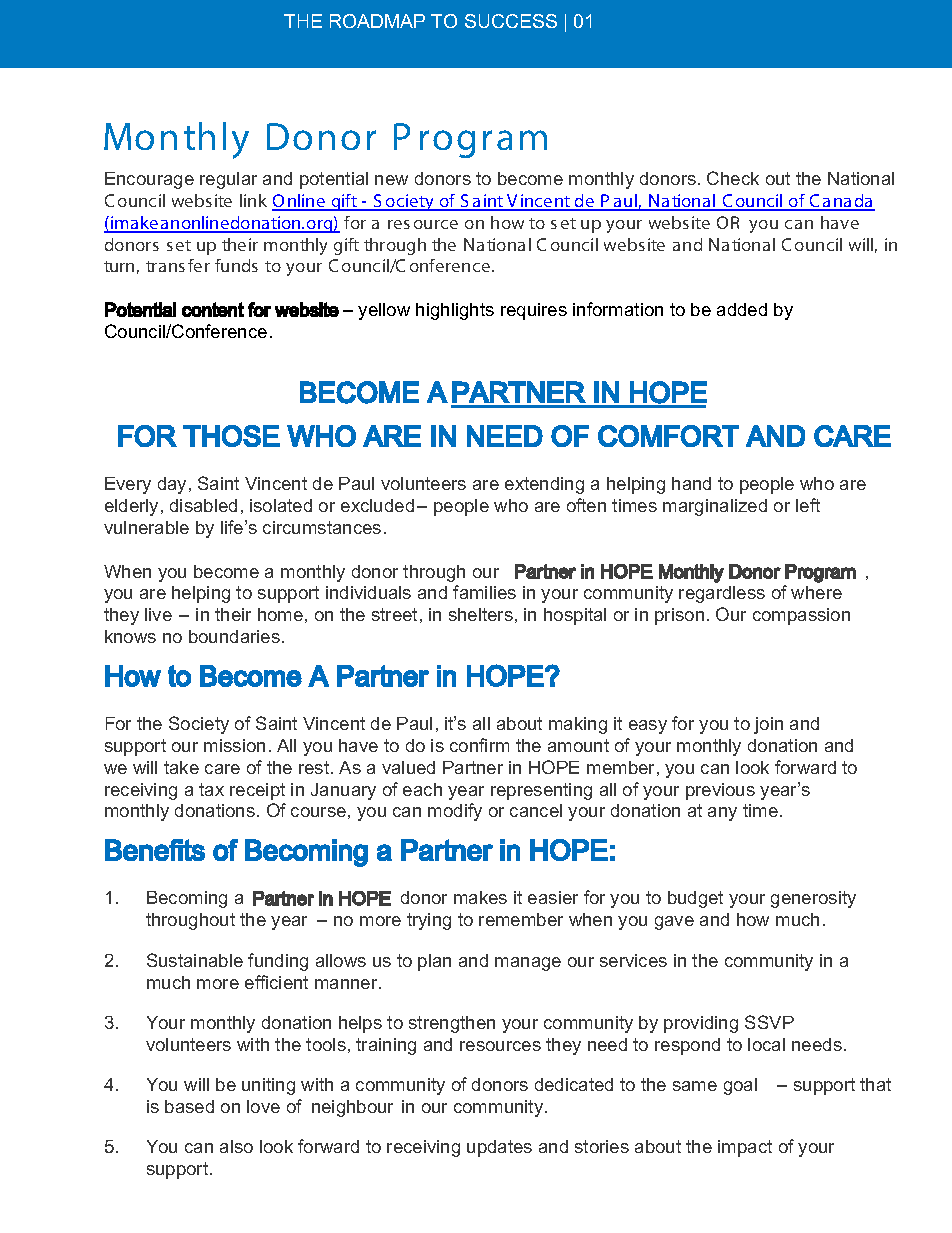  Describe the element at coordinates (484, 592) in the screenshot. I see `families` at that location.
